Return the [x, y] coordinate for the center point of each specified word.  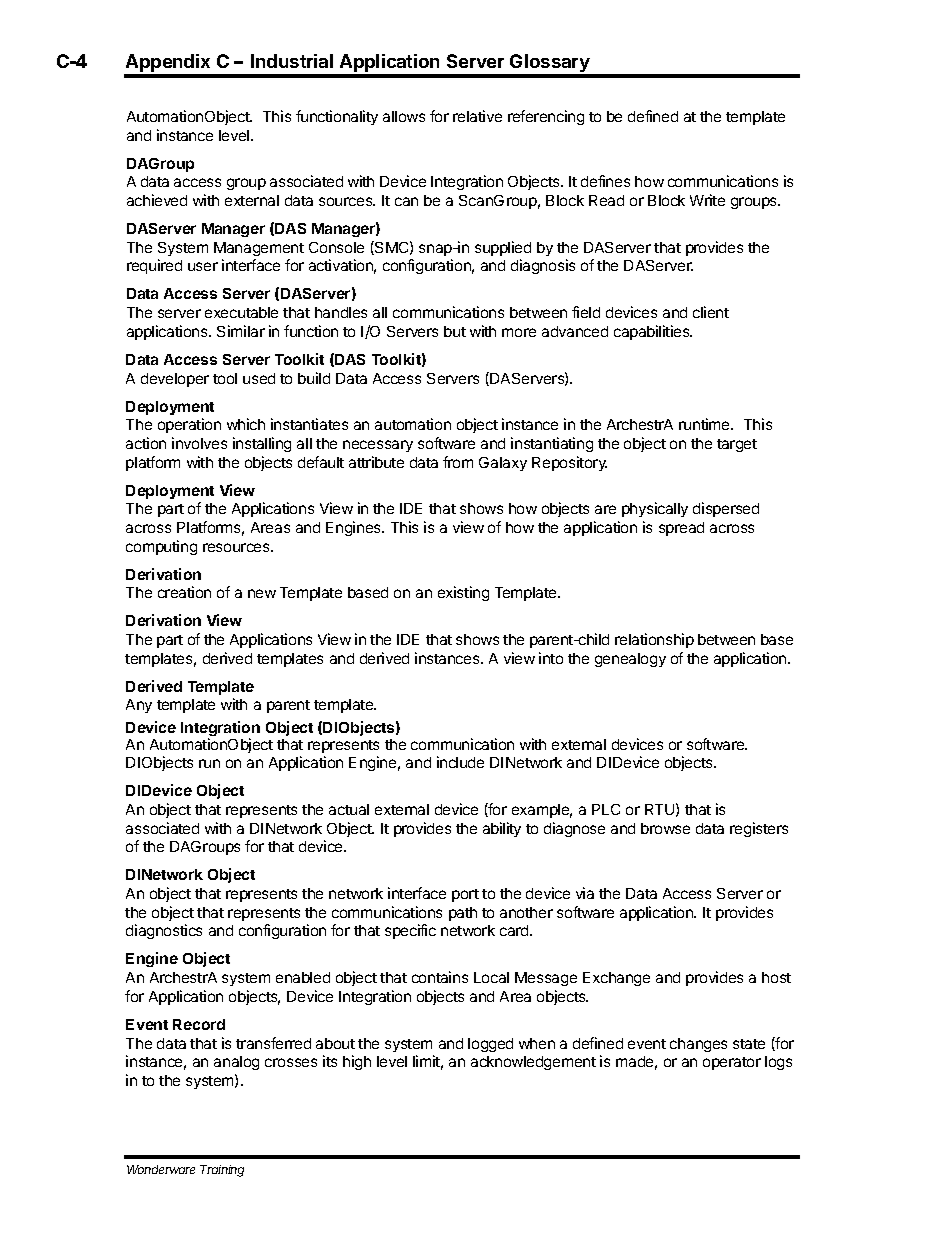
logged [490, 1045]
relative [477, 116]
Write [707, 200]
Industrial [292, 61]
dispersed [726, 509]
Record [199, 1024]
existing [463, 593]
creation [184, 592]
